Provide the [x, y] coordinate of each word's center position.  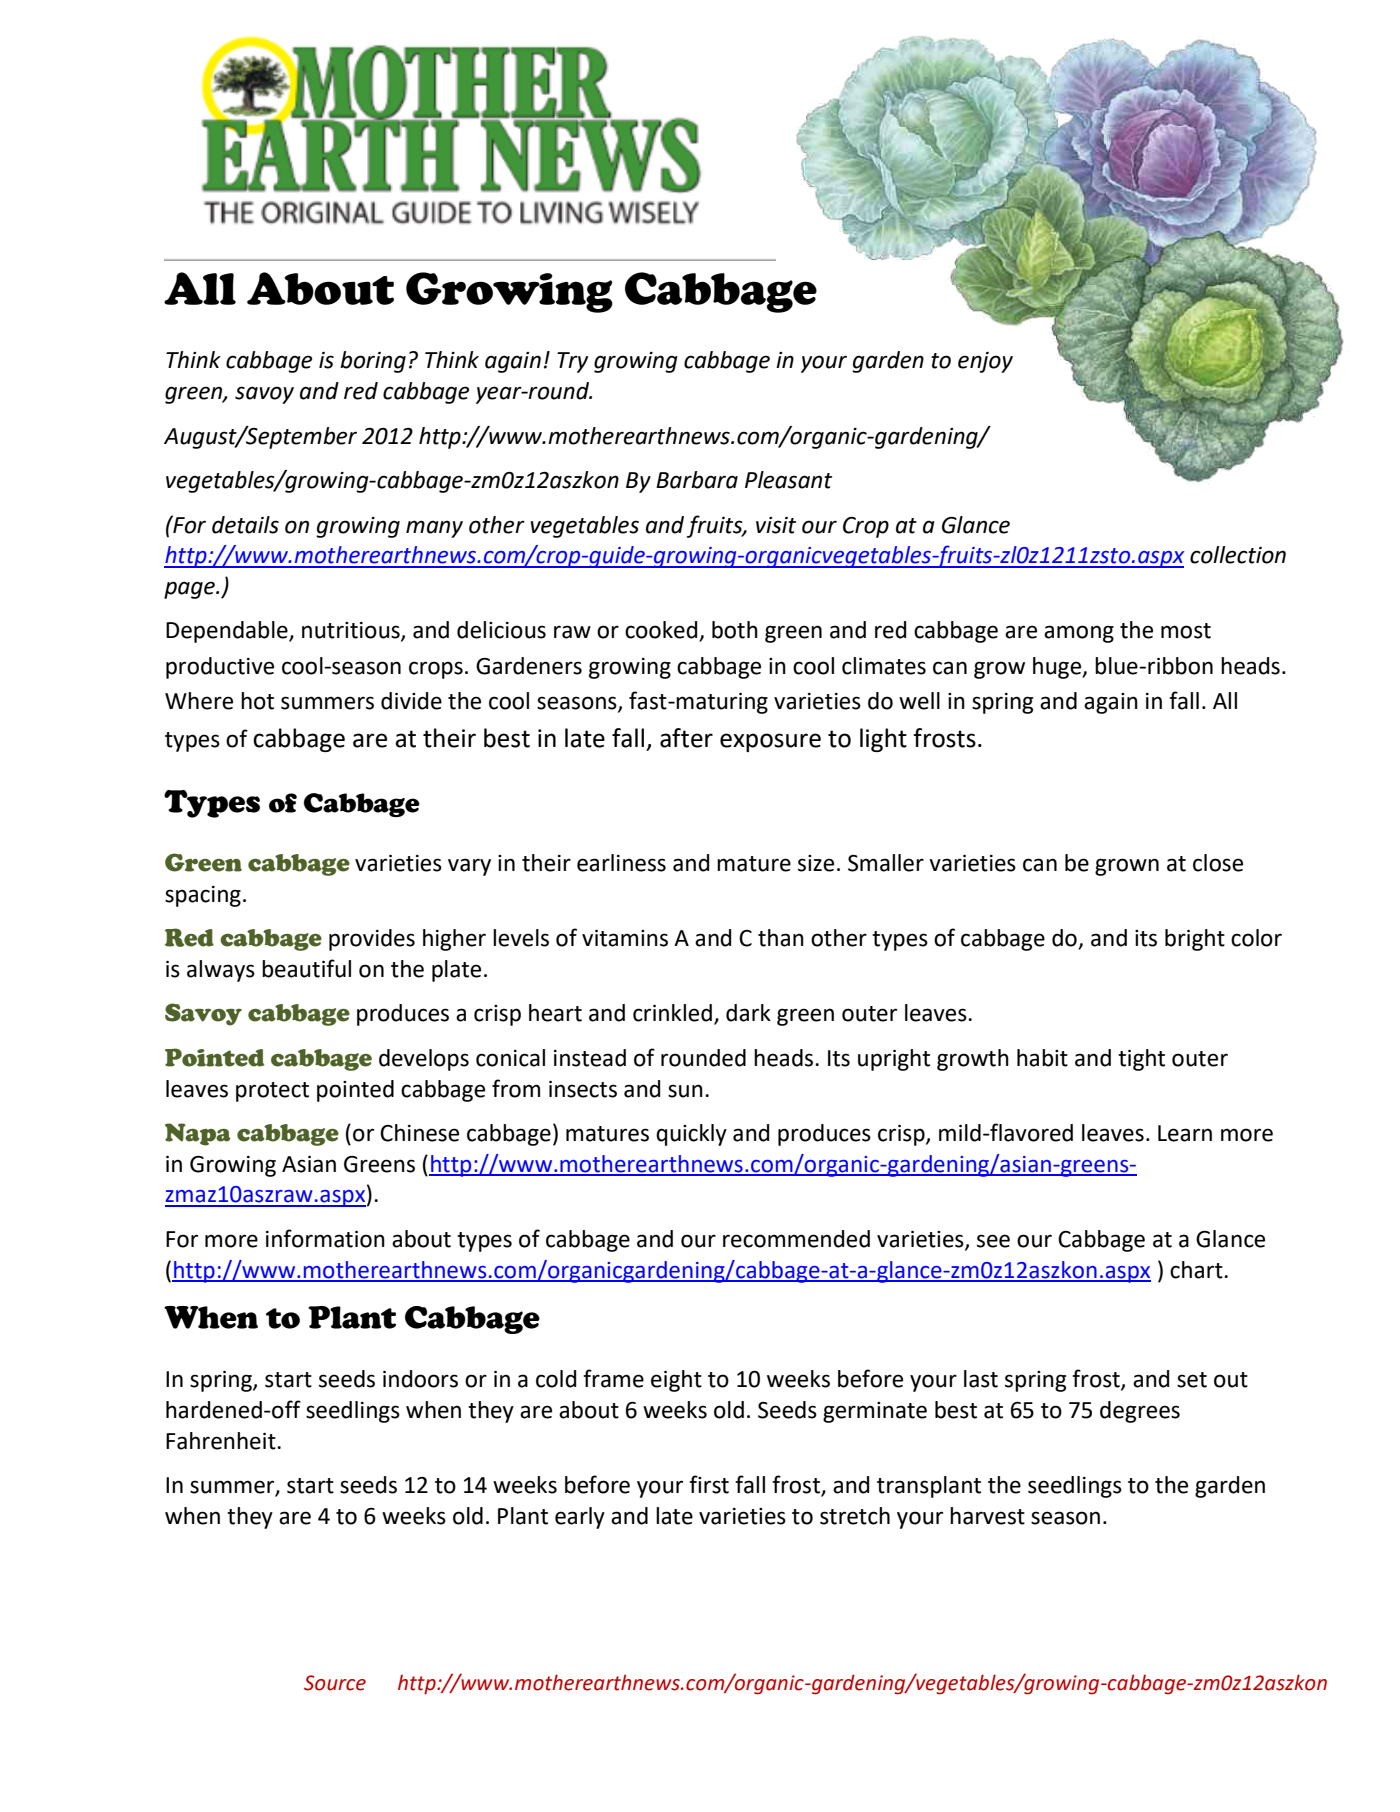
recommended [796, 1239]
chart [1197, 1270]
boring [373, 362]
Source [335, 1683]
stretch [855, 1516]
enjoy [985, 362]
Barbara [697, 480]
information [325, 1238]
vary [469, 867]
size [816, 863]
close [1218, 863]
